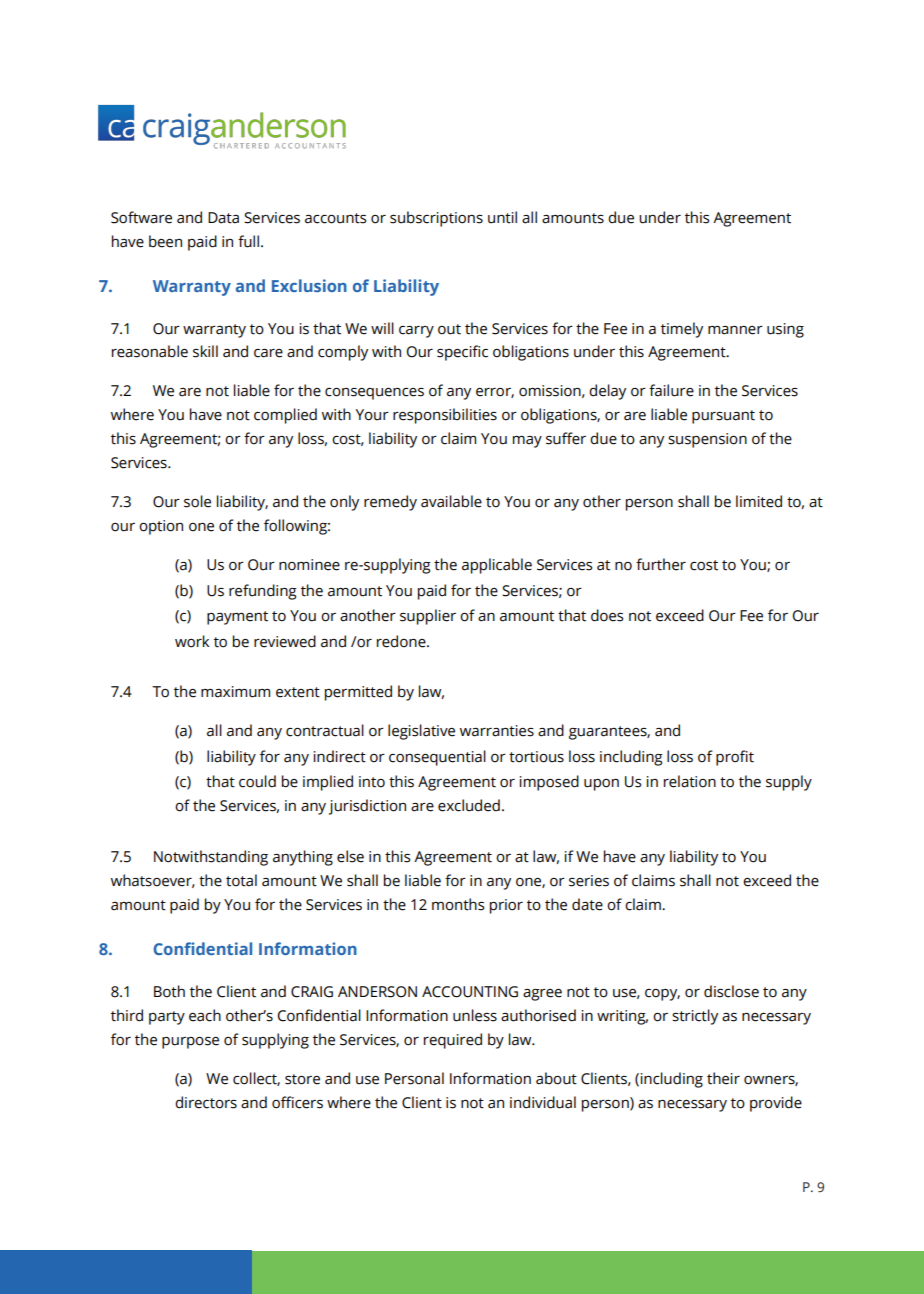 This screenshot has width=924, height=1294. What do you see at coordinates (735, 758) in the screenshot?
I see `profit` at bounding box center [735, 758].
